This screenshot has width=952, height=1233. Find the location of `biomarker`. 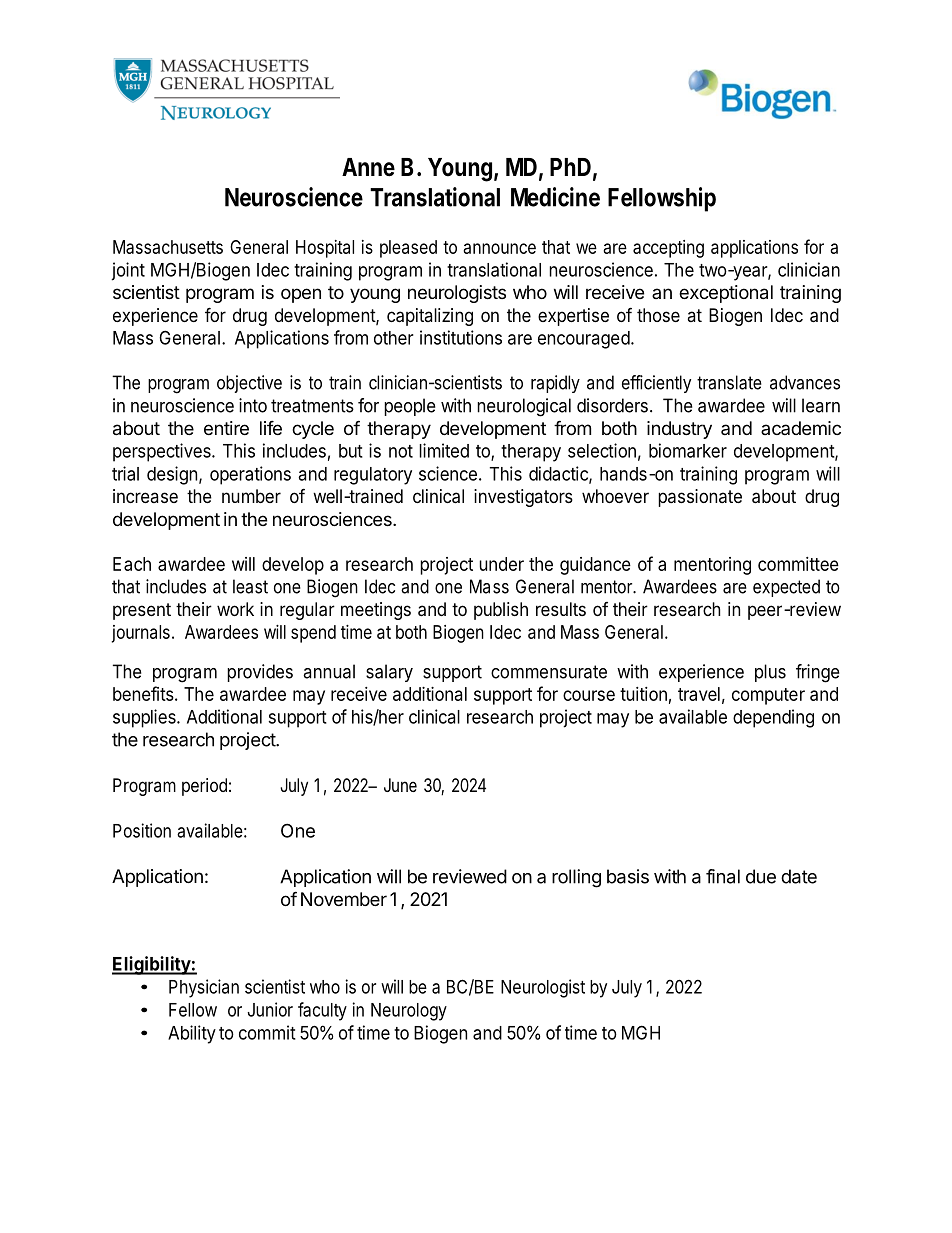

biomarker is located at coordinates (688, 450).
